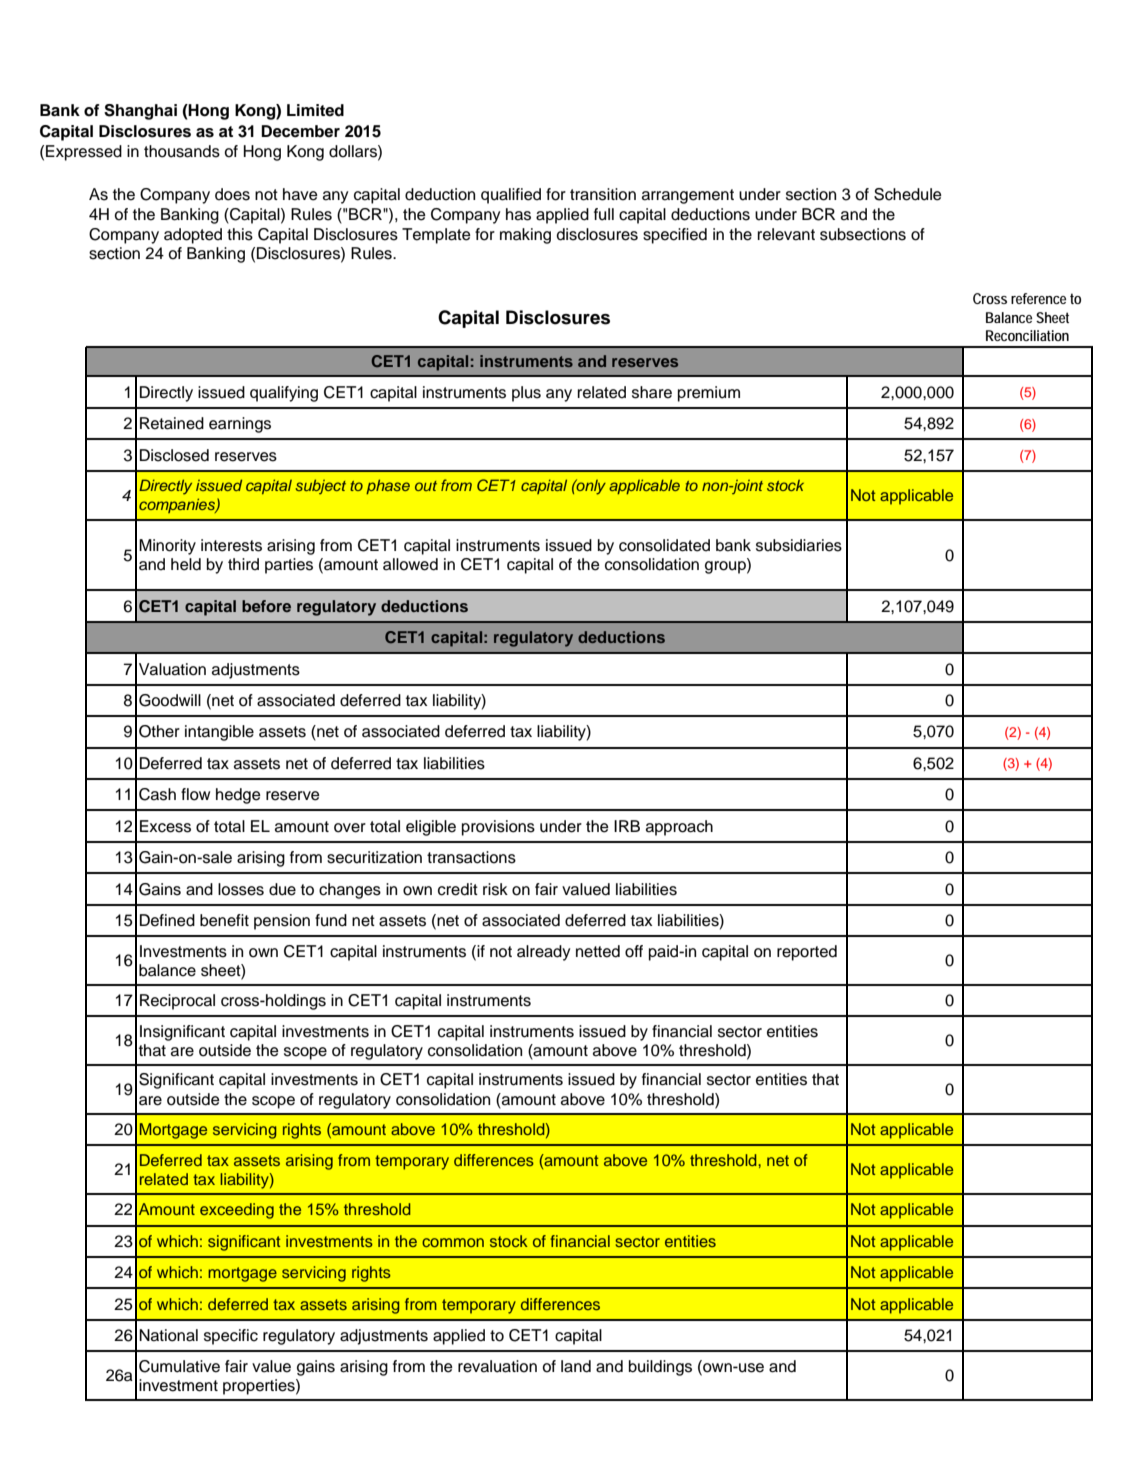 The width and height of the document is (1130, 1462). Describe the element at coordinates (627, 826) in the document. I see `IRB` at that location.
